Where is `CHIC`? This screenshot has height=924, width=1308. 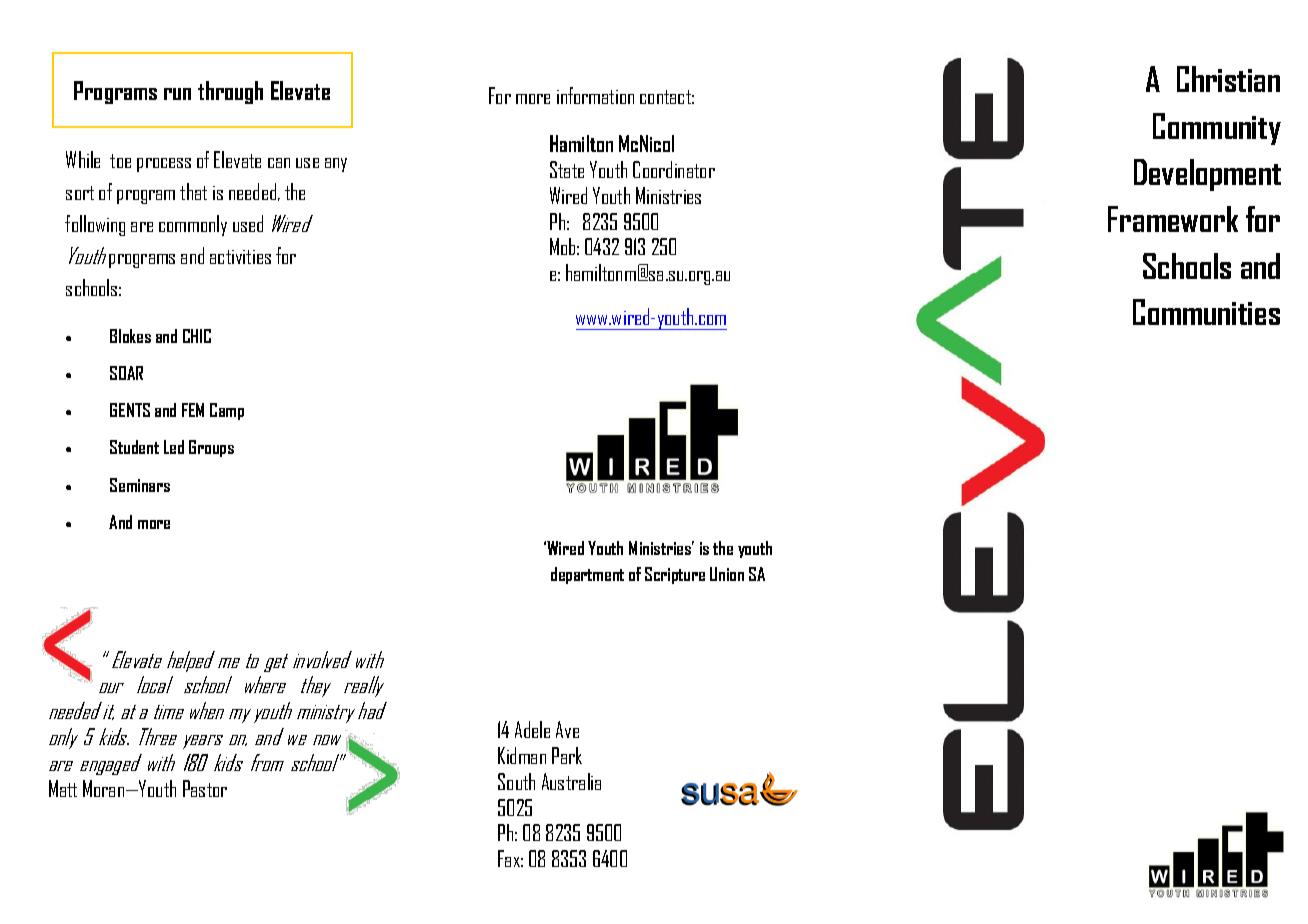 CHIC is located at coordinates (197, 336).
